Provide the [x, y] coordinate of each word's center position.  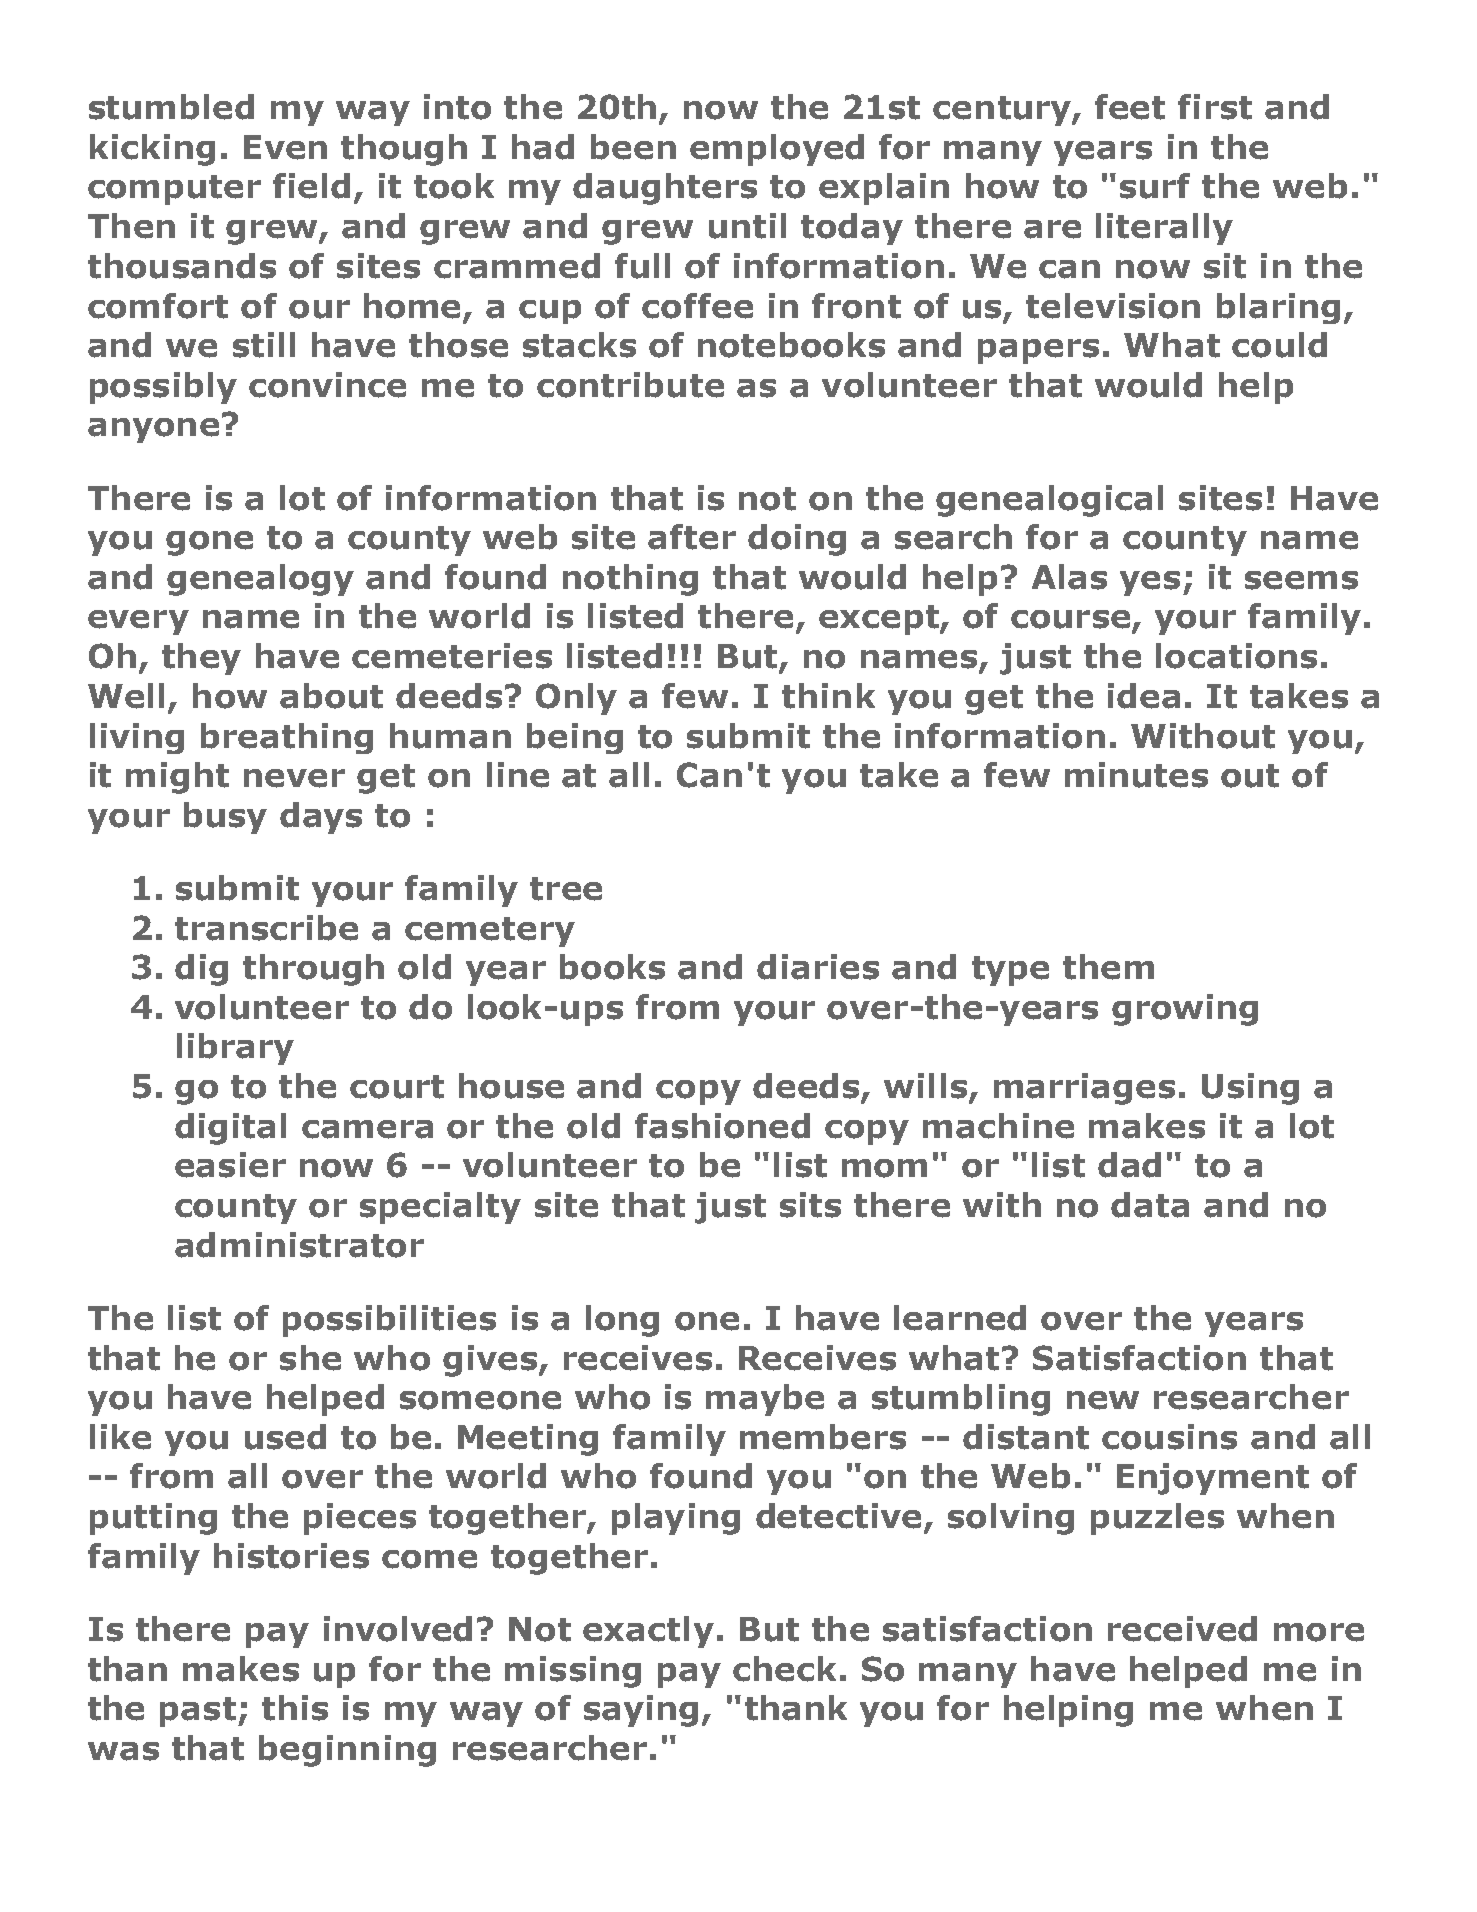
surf [1155, 186]
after [692, 537]
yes [1150, 583]
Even [285, 147]
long [622, 1321]
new [1103, 1400]
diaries [818, 967]
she [310, 1358]
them [1108, 967]
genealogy [260, 580]
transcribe [266, 928]
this [295, 1708]
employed [777, 150]
